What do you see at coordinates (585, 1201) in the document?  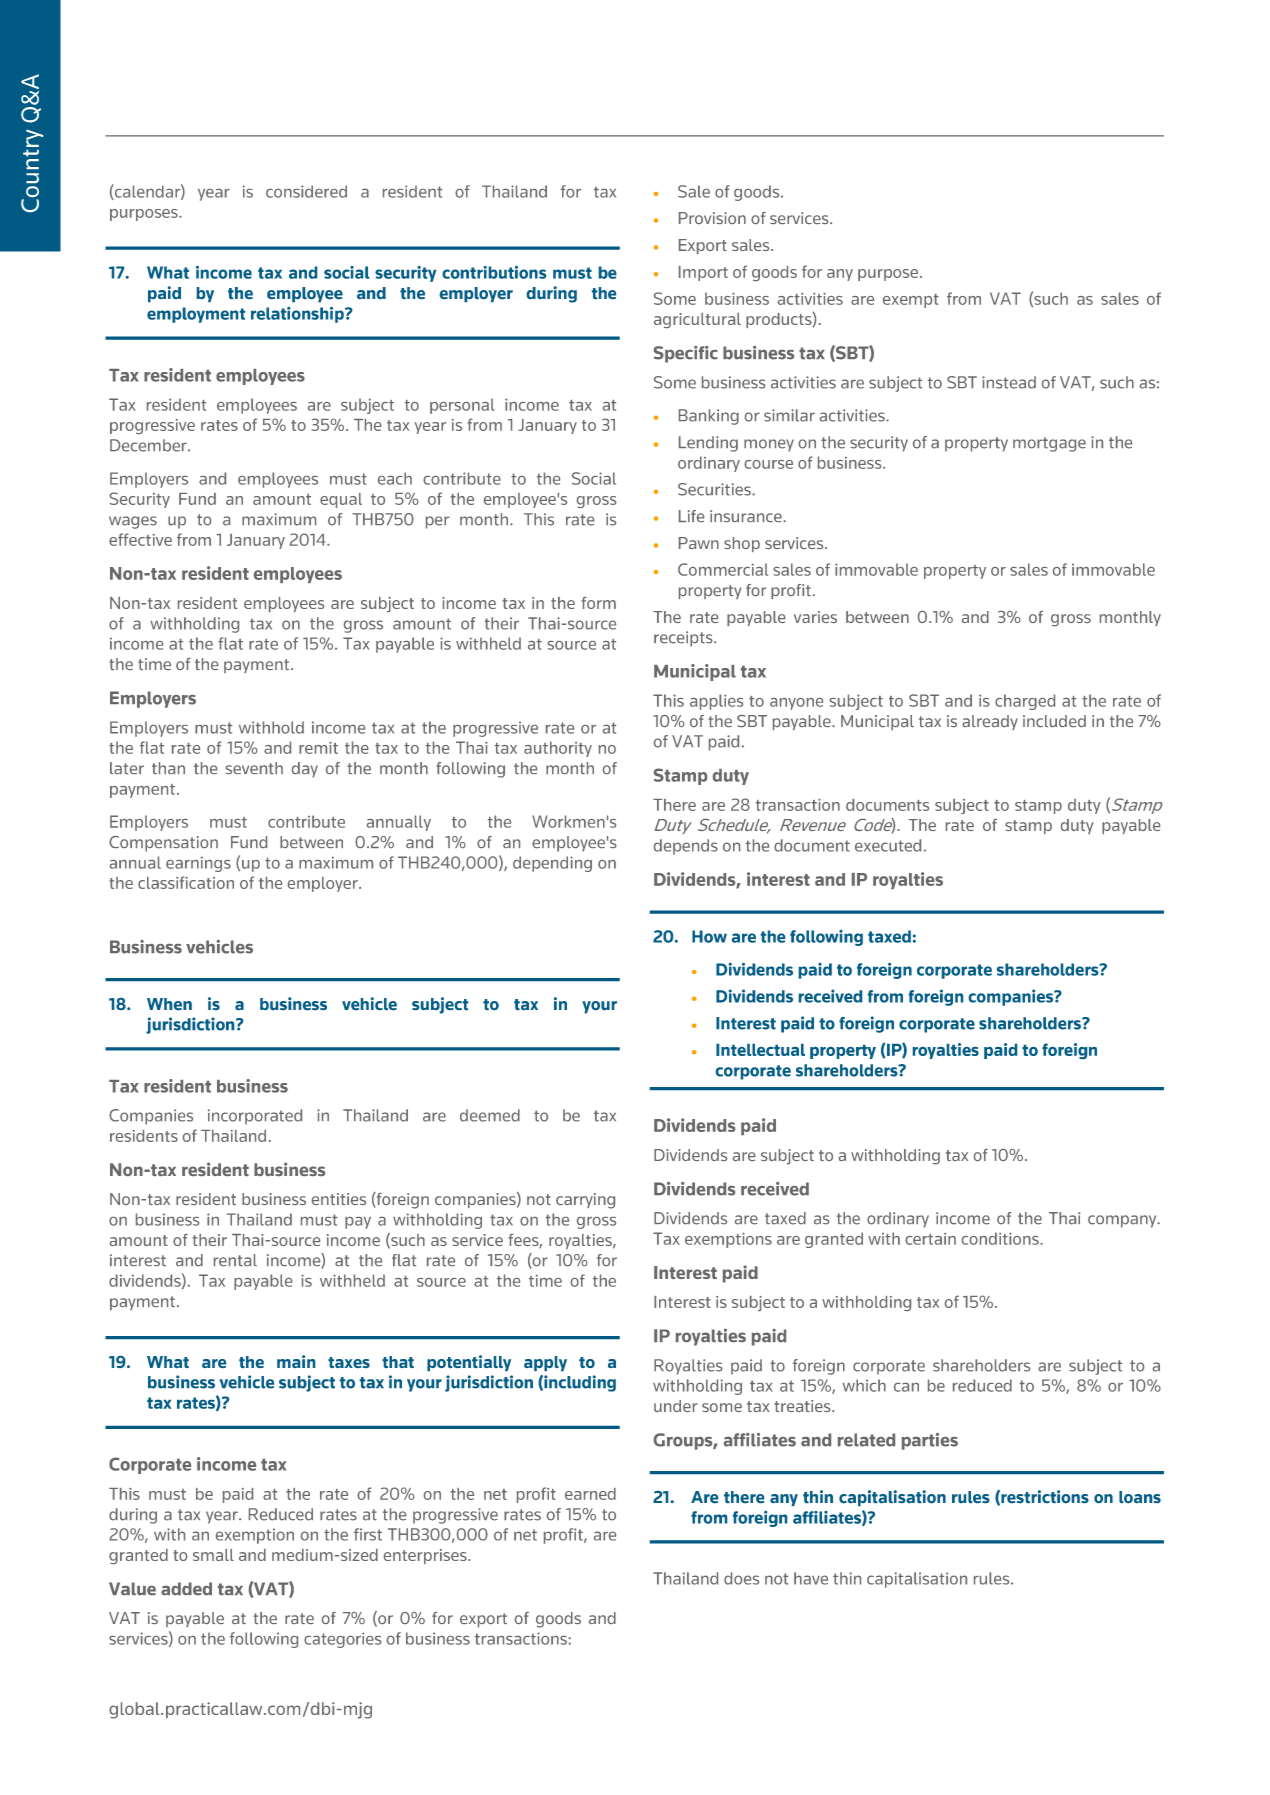 I see `carrying` at bounding box center [585, 1201].
